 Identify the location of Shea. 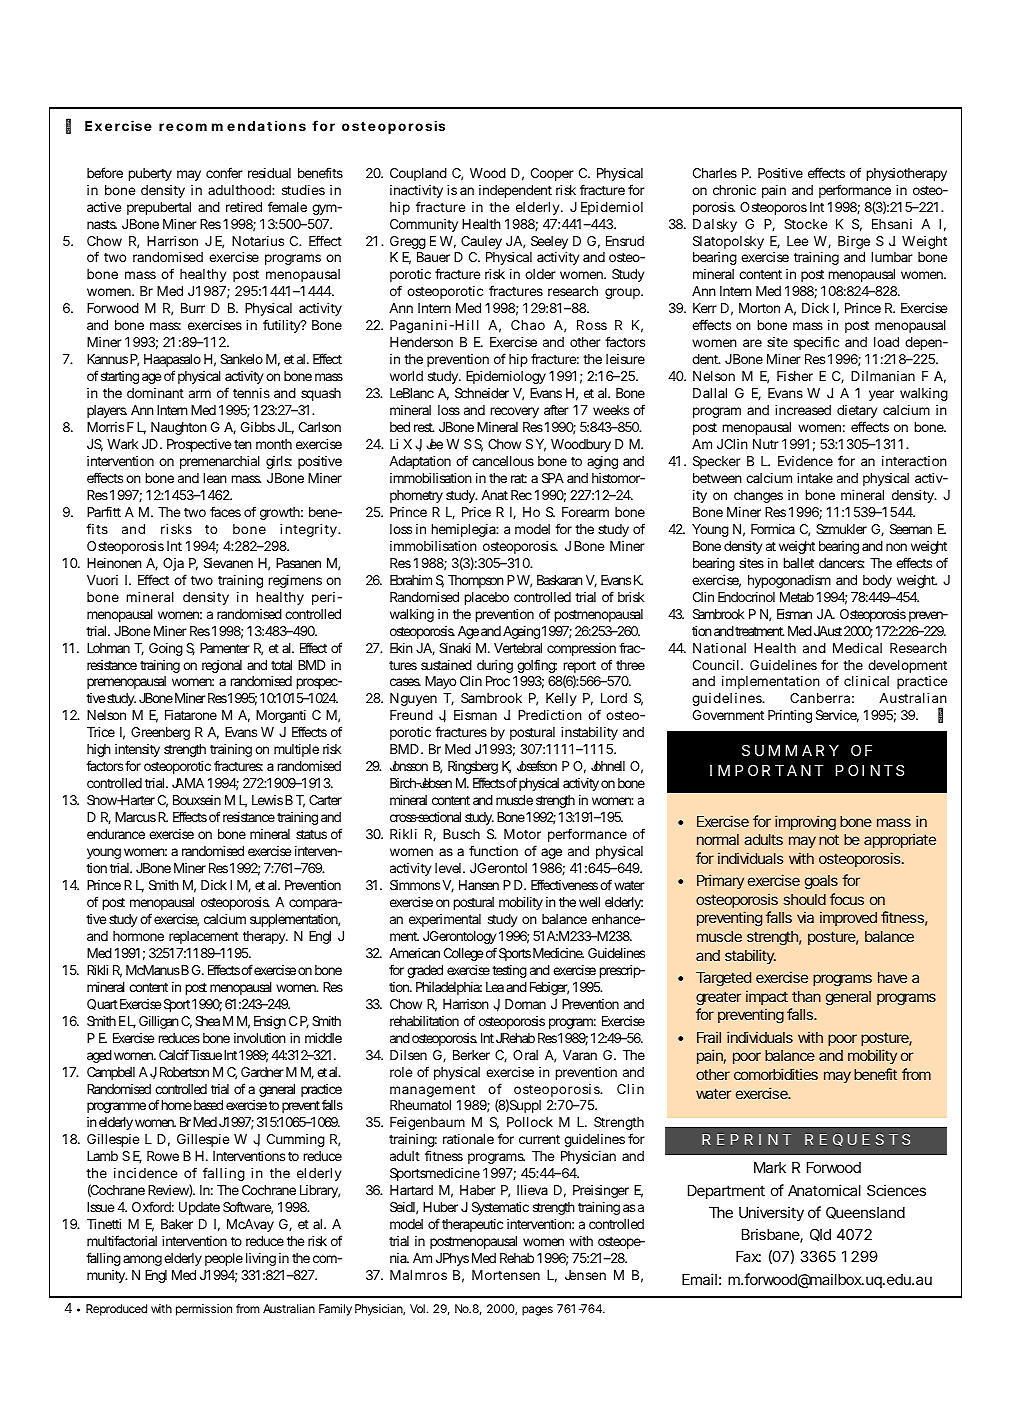
(207, 1021).
